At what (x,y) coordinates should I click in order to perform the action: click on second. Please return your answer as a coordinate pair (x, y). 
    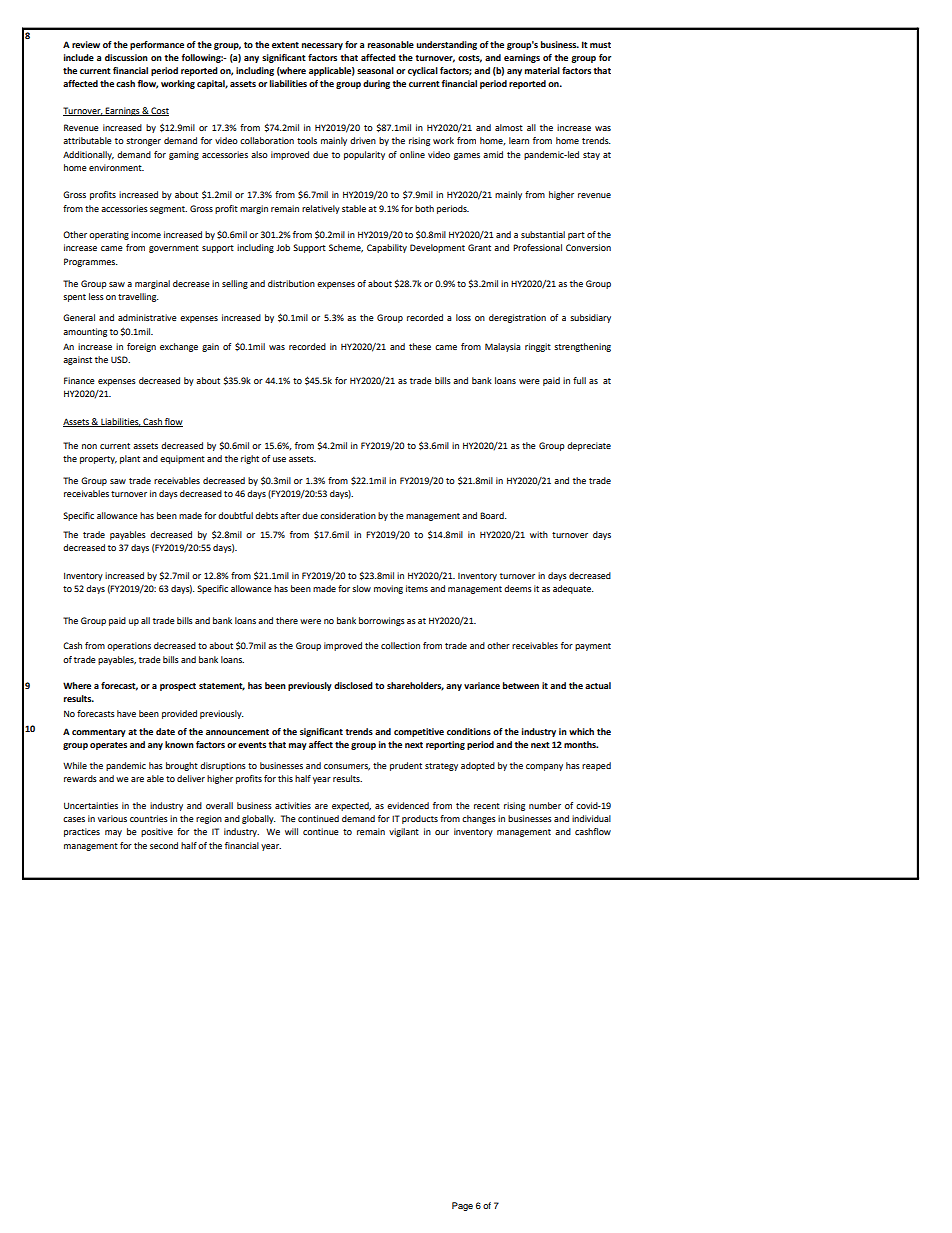
    Looking at the image, I should click on (164, 845).
